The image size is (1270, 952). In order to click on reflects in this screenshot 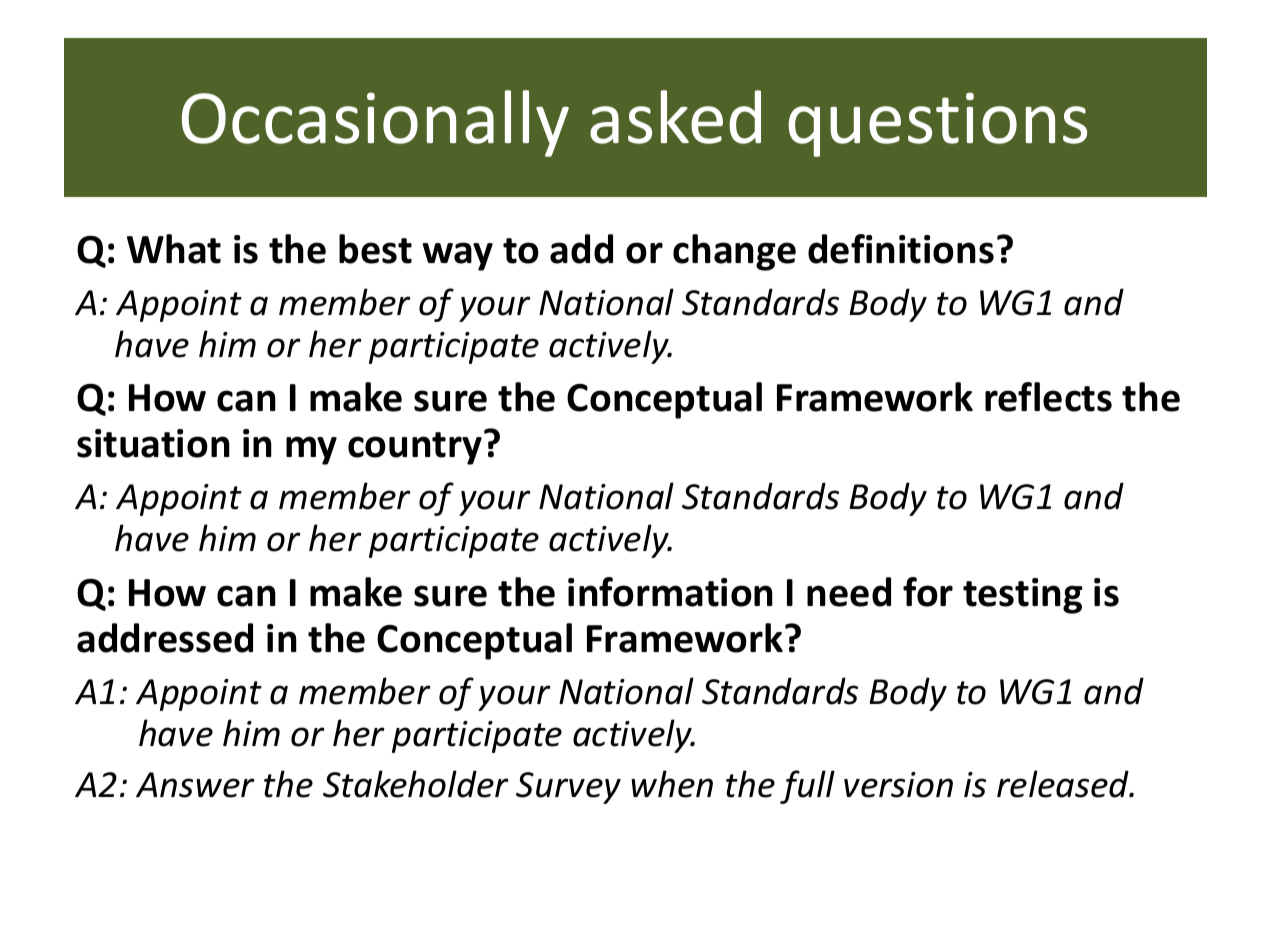, I will do `click(1048, 397)`.
